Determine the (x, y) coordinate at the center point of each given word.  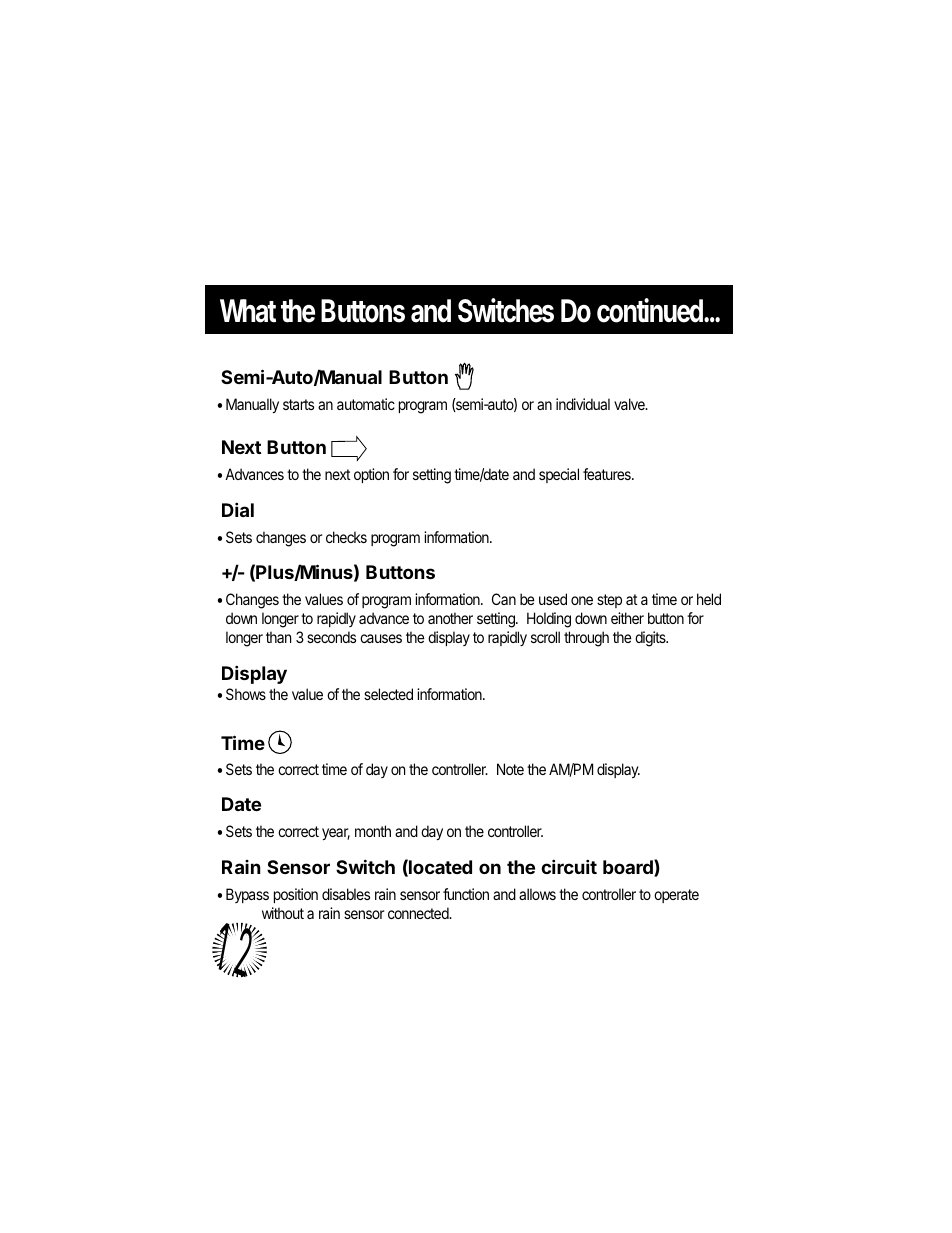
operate (676, 896)
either (627, 618)
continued (651, 310)
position (296, 895)
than (278, 637)
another (450, 618)
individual (583, 404)
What (248, 311)
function (466, 894)
